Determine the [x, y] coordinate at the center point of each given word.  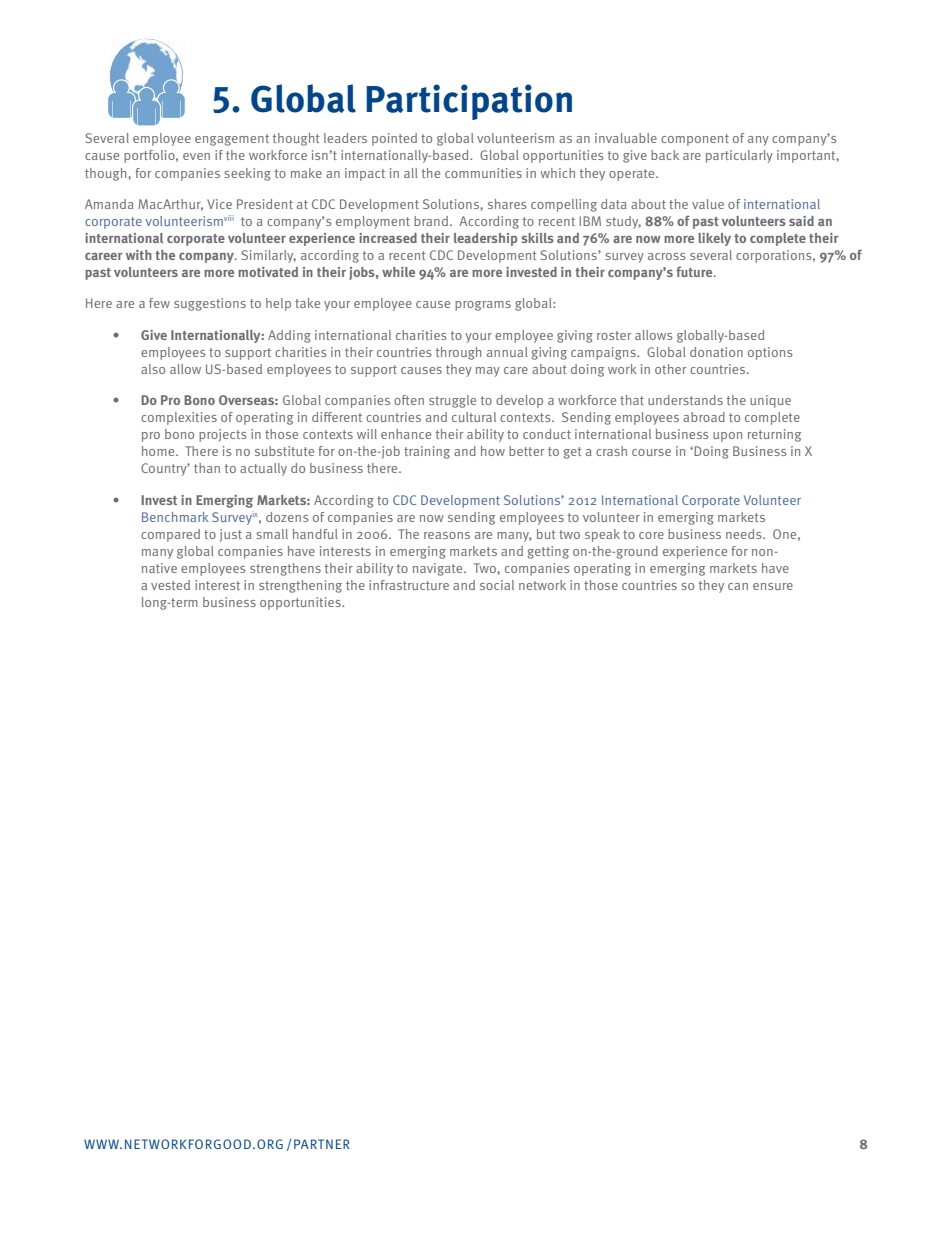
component [695, 140]
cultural [474, 417]
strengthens [285, 569]
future [696, 271]
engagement [232, 140]
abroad [704, 417]
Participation [469, 102]
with [139, 255]
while [398, 272]
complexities [179, 418]
